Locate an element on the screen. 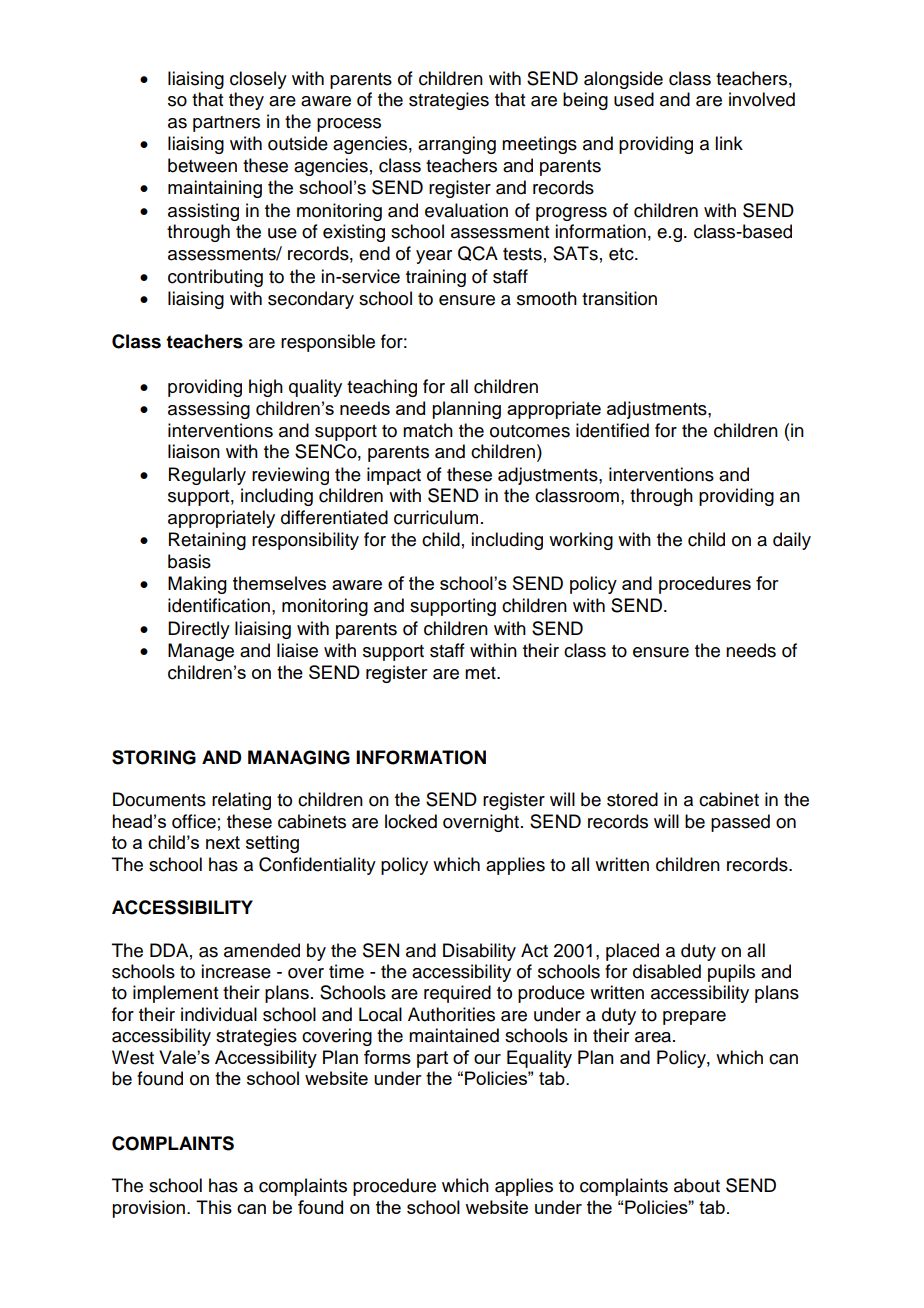  Regularly is located at coordinates (207, 476).
